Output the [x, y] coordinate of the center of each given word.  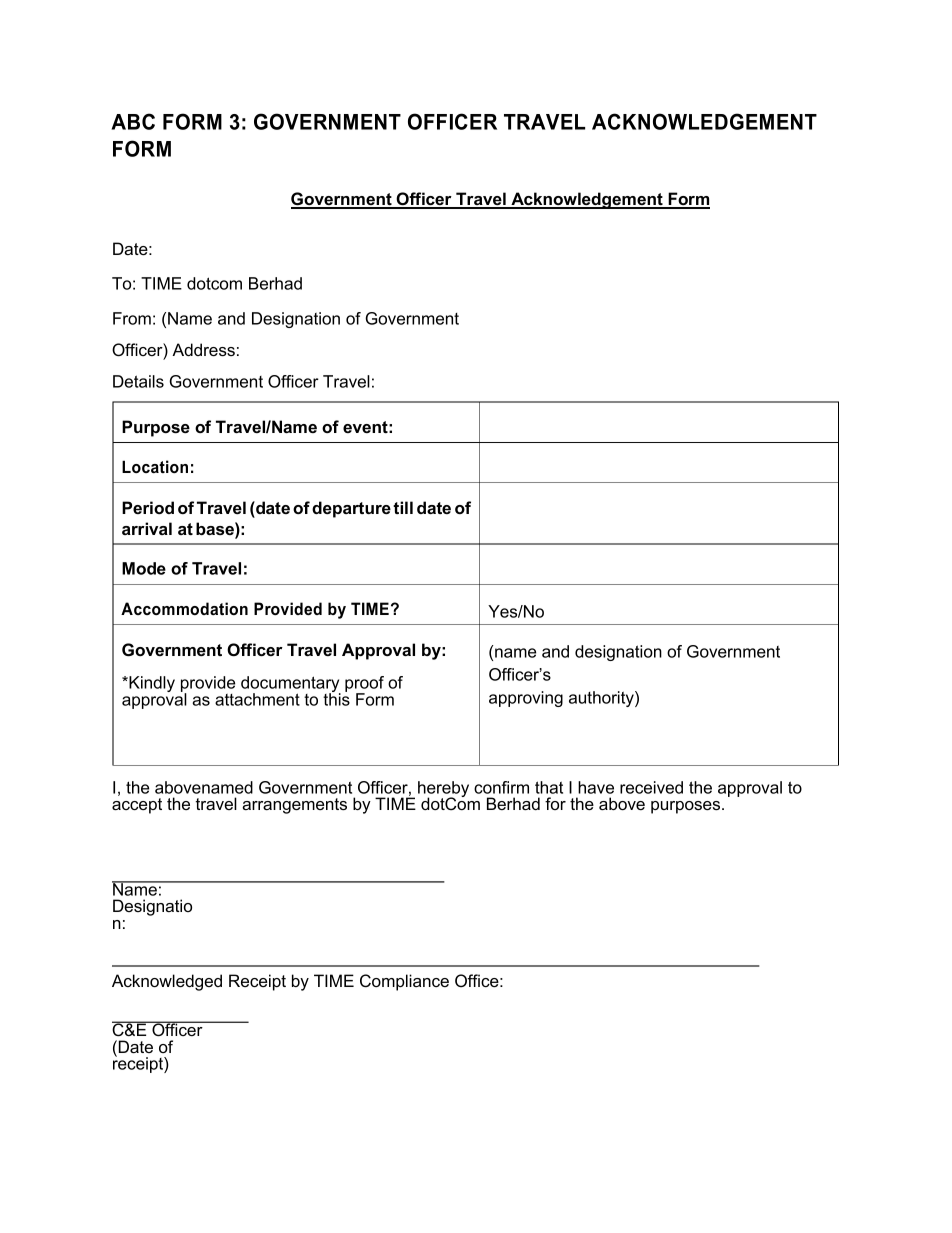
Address [203, 349]
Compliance [404, 982]
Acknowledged [167, 982]
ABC [133, 121]
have [596, 787]
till [403, 507]
